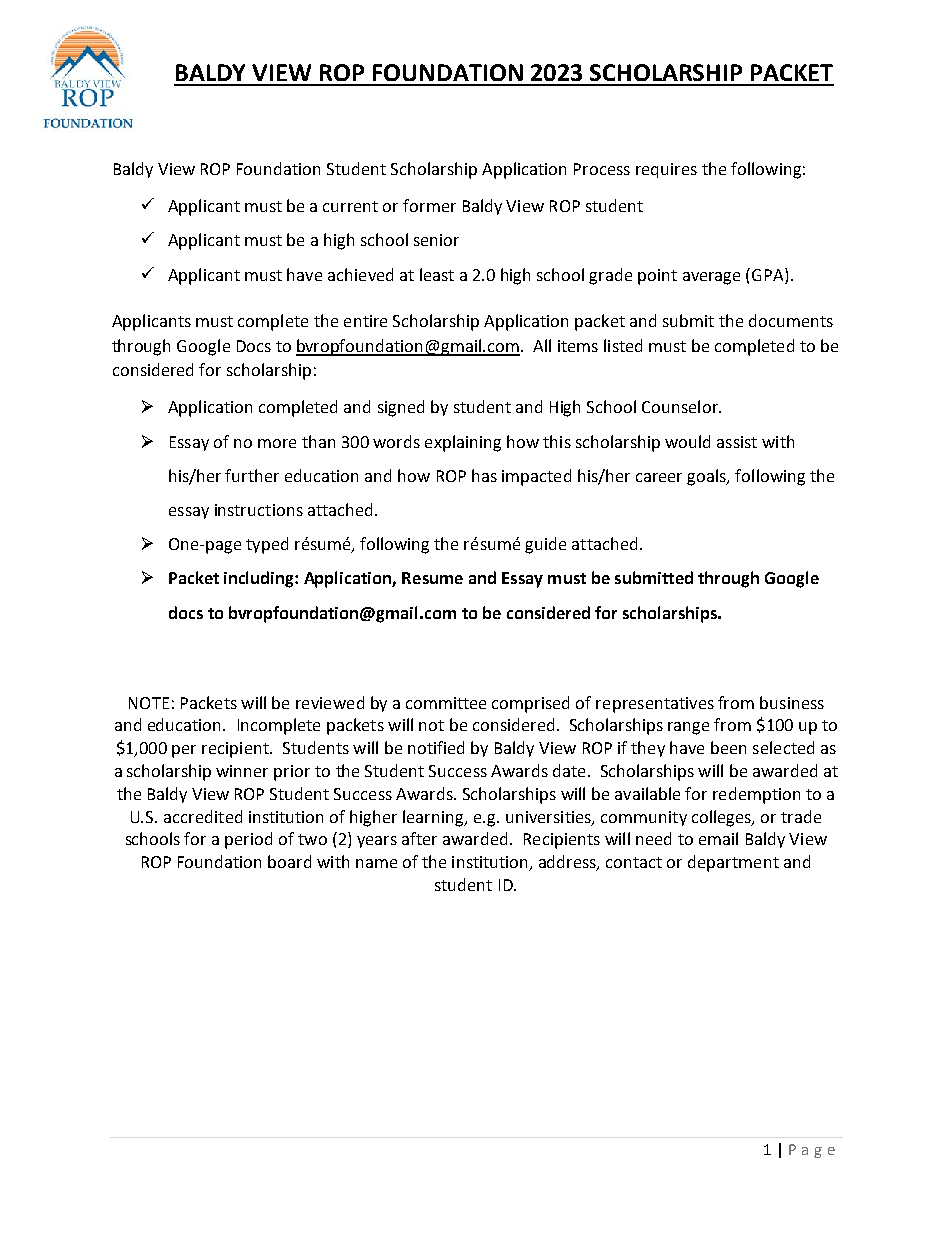 This screenshot has width=952, height=1233. What do you see at coordinates (718, 838) in the screenshot?
I see `email` at bounding box center [718, 838].
